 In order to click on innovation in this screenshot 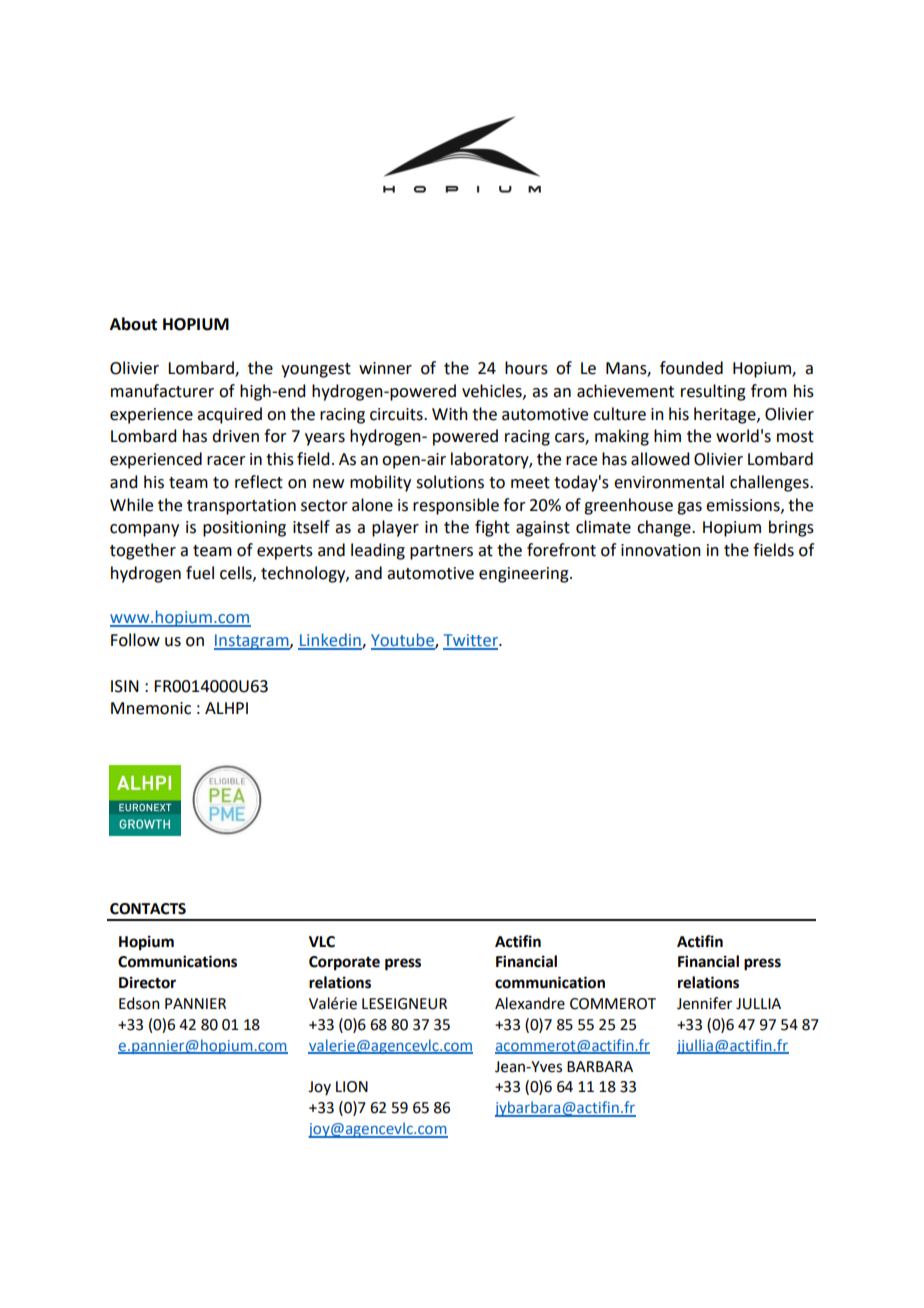, I will do `click(661, 550)`.
